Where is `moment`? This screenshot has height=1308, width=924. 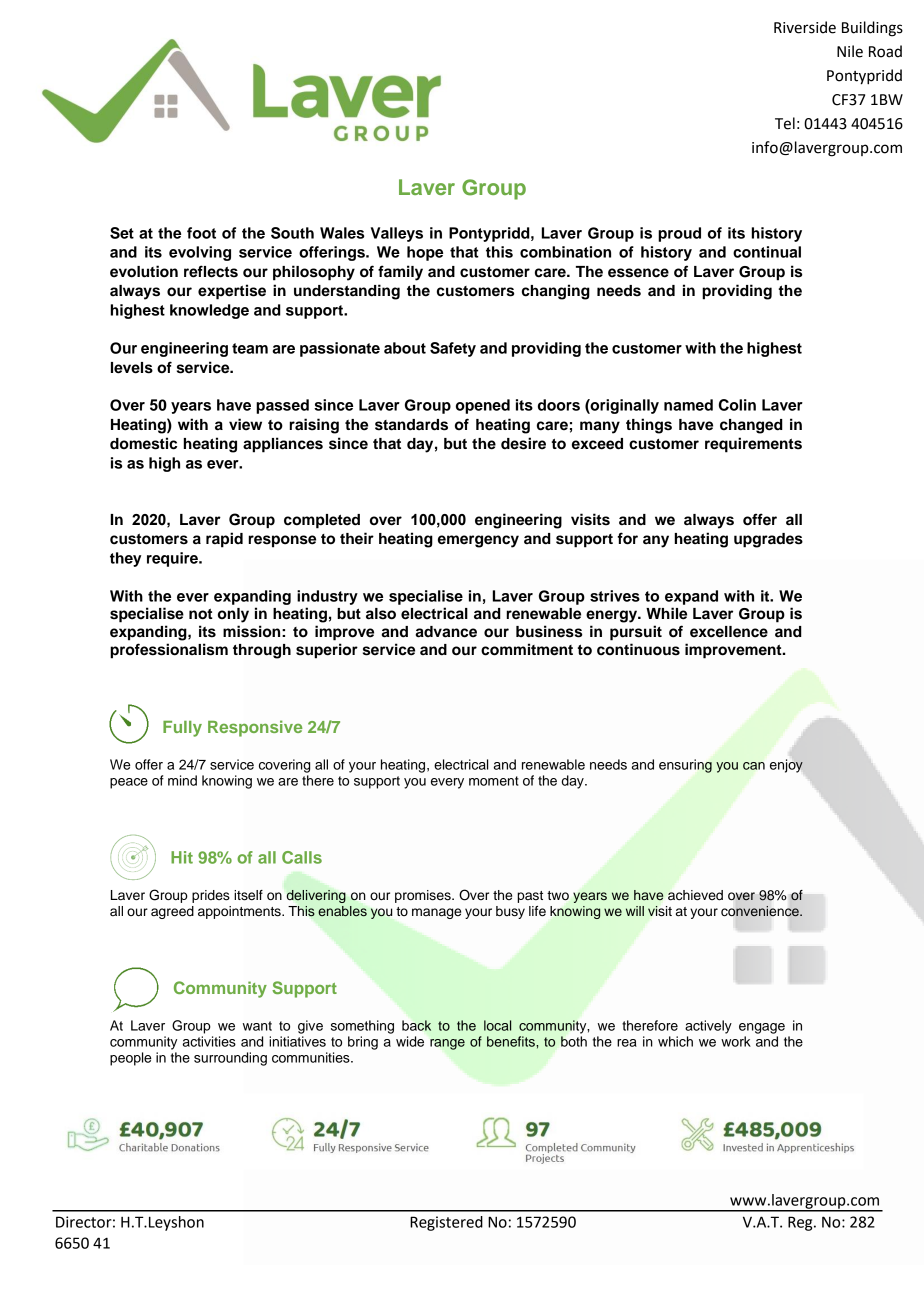 moment is located at coordinates (494, 781).
